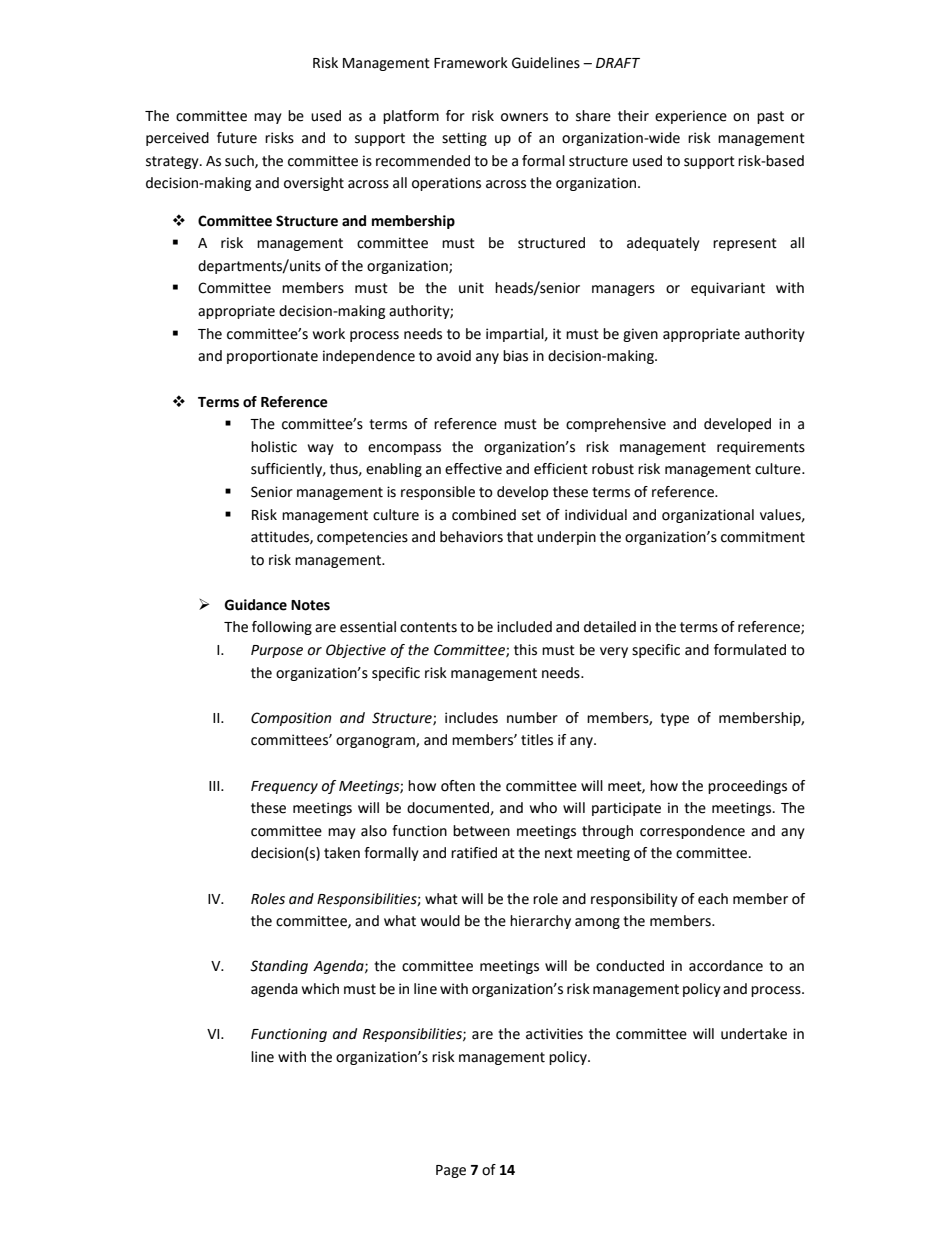 Image resolution: width=952 pixels, height=1233 pixels. What do you see at coordinates (451, 1171) in the screenshot?
I see `Page` at bounding box center [451, 1171].
